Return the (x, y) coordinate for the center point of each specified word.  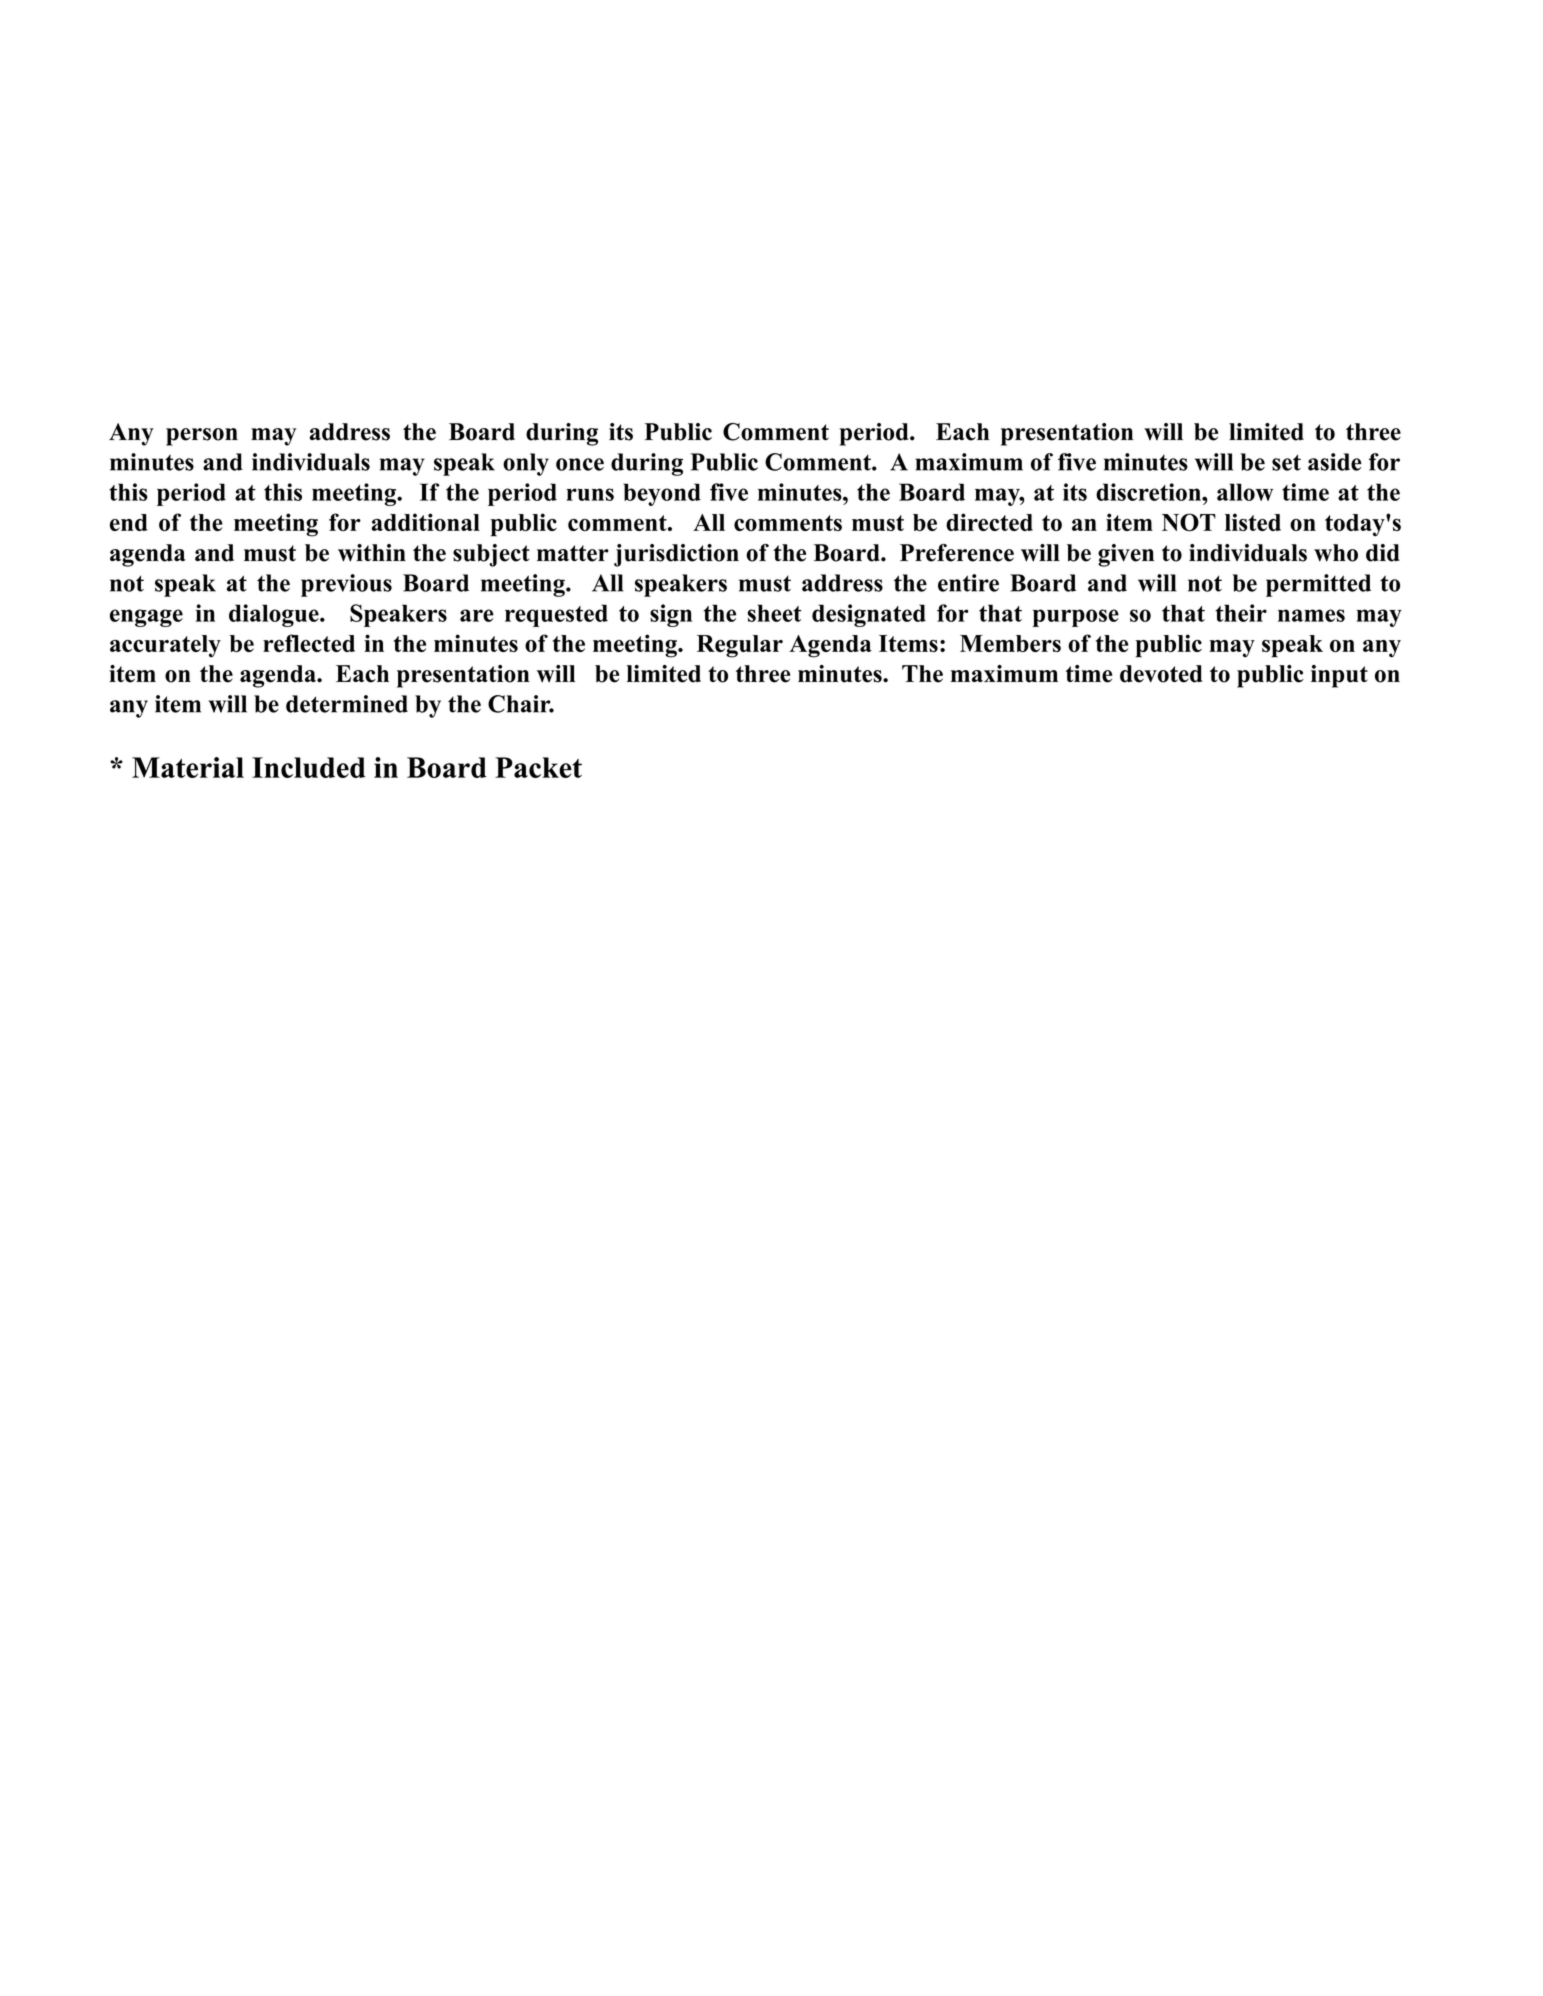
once (580, 464)
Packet (538, 767)
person (202, 437)
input (1339, 676)
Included (309, 767)
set (1286, 462)
